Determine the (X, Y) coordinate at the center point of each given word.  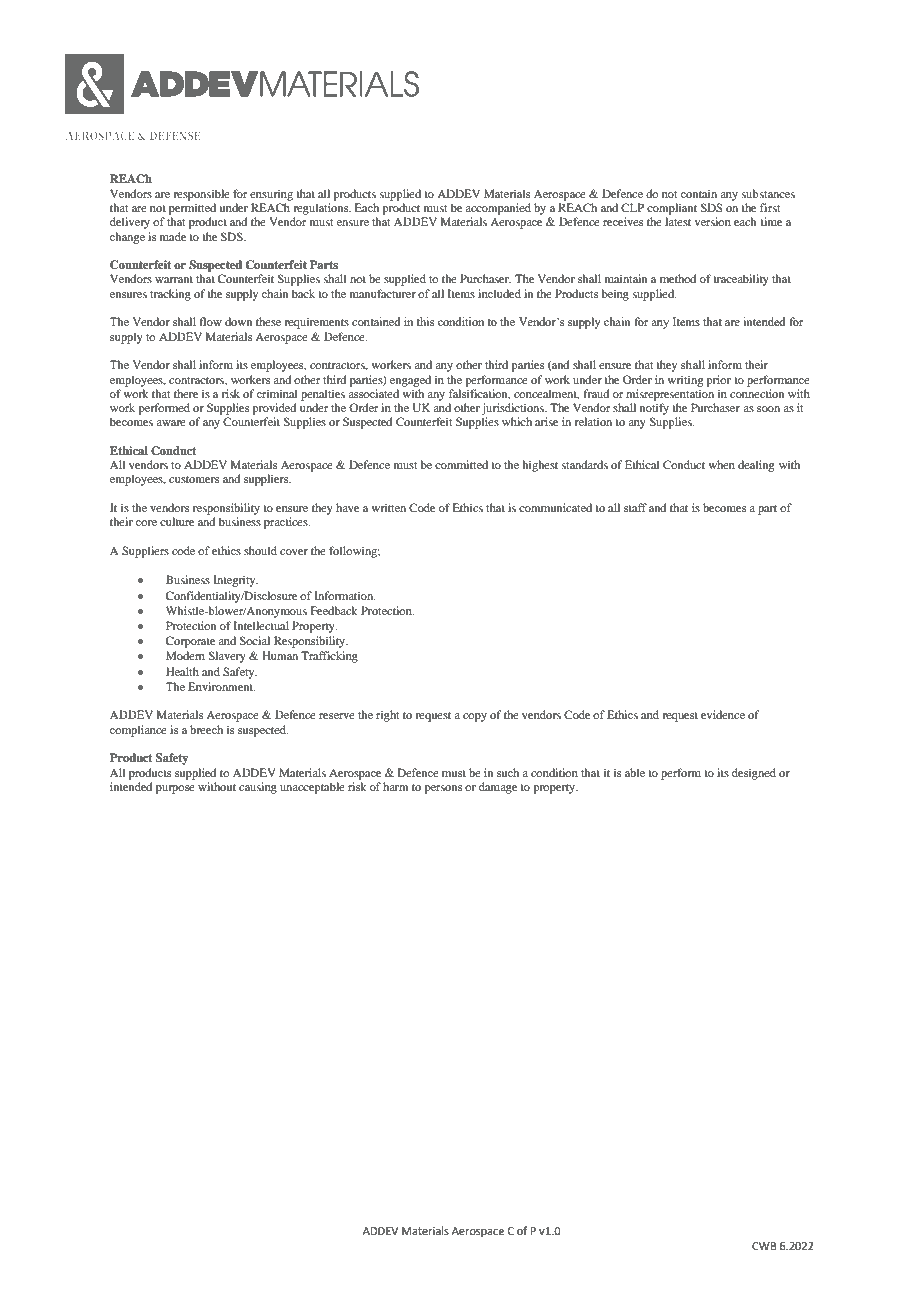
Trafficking (329, 657)
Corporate (190, 642)
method (678, 278)
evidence (723, 714)
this (425, 321)
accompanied (498, 209)
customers (194, 479)
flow (210, 321)
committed (461, 464)
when (721, 464)
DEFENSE (175, 135)
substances (768, 193)
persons (443, 789)
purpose (175, 789)
